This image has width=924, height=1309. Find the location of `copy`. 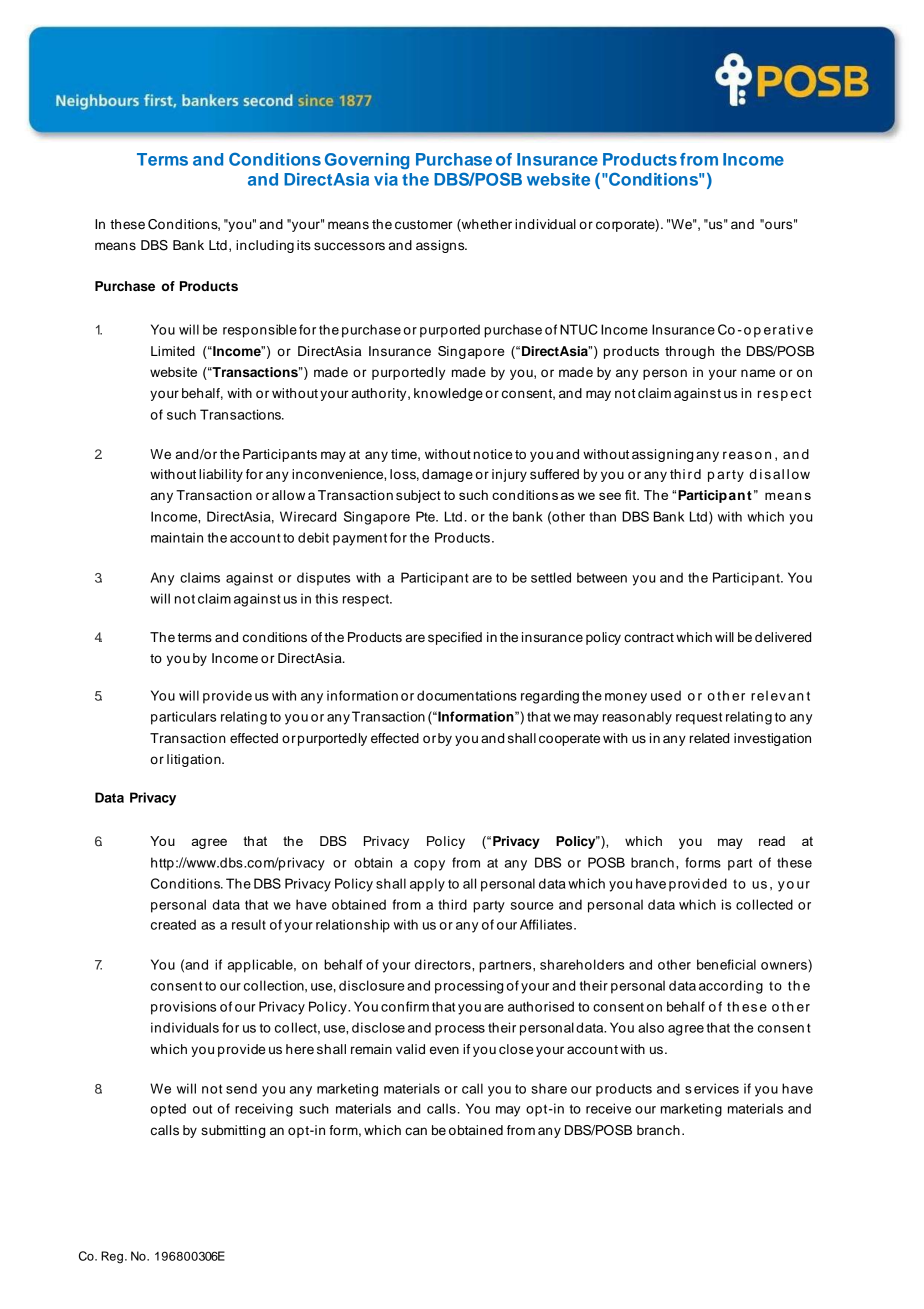

copy is located at coordinates (429, 865).
